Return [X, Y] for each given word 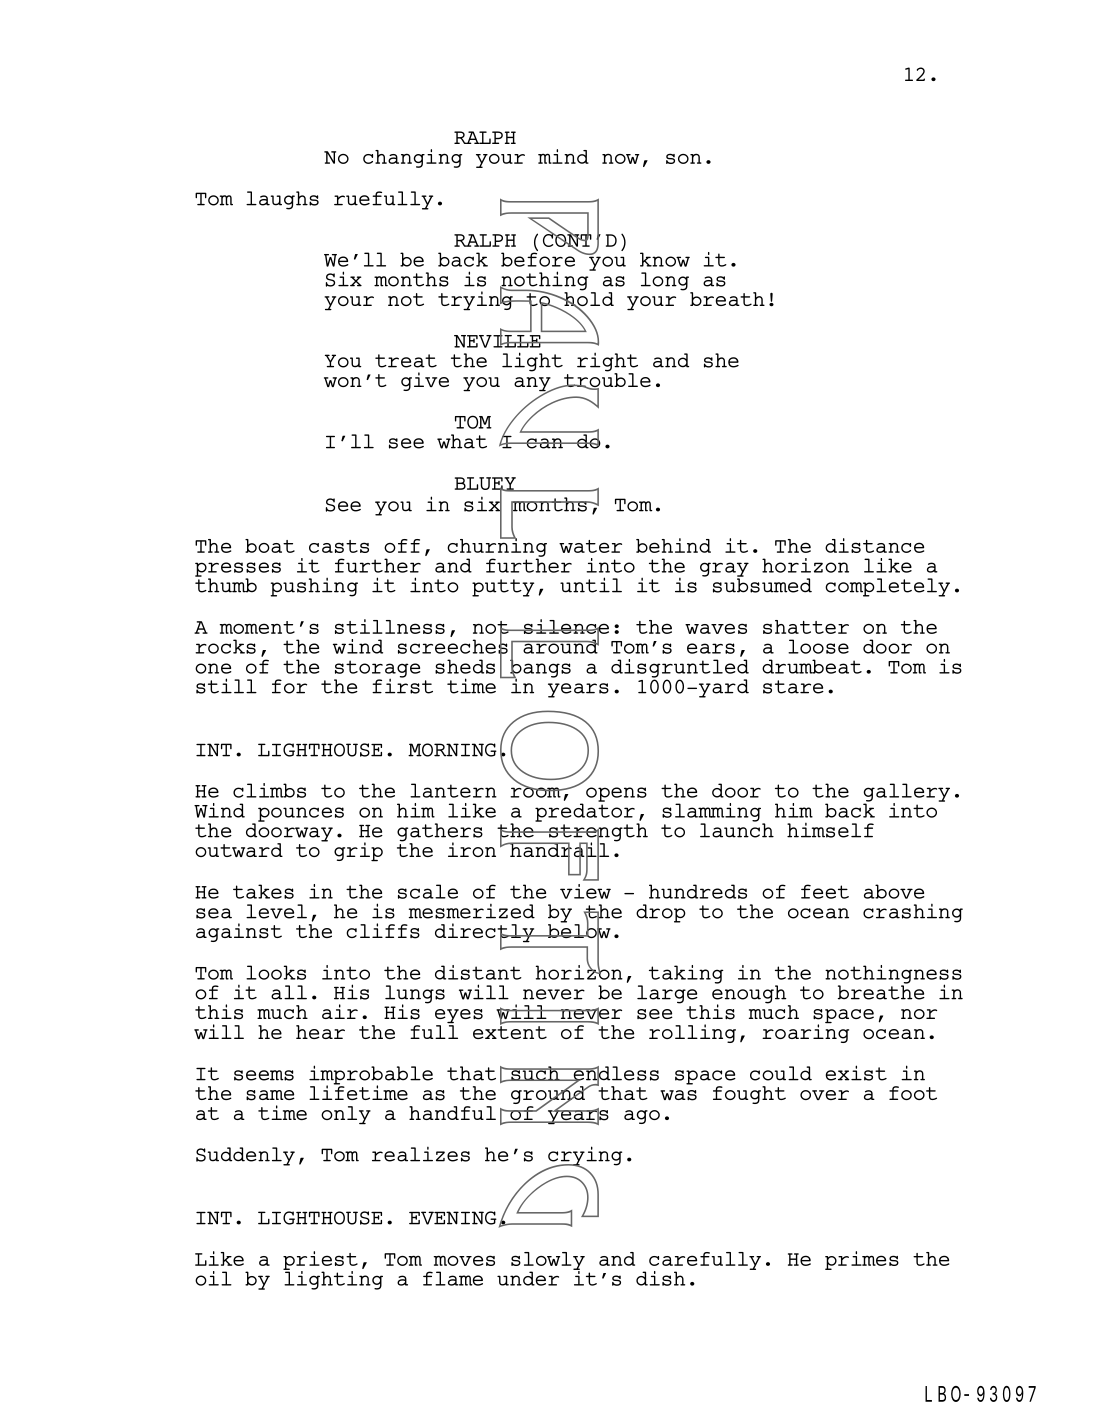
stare [793, 687]
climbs [269, 790]
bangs [539, 668]
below [578, 931]
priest [320, 1261]
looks [276, 972]
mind [563, 156]
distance [874, 545]
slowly [548, 1262]
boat [270, 546]
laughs [282, 200]
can [544, 443]
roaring [805, 1032]
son [684, 158]
